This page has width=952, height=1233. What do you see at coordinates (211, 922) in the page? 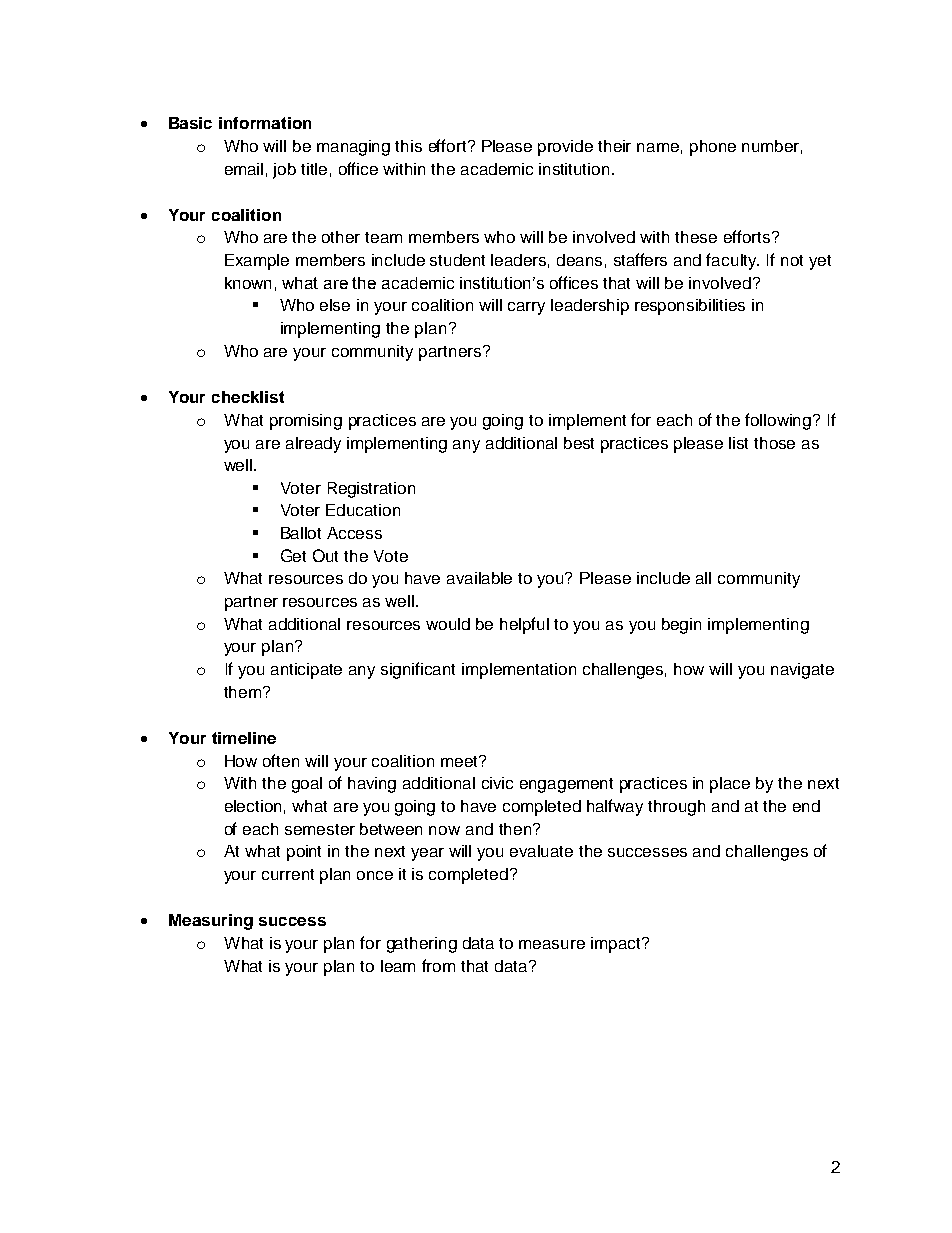
I see `Measuring` at bounding box center [211, 922].
